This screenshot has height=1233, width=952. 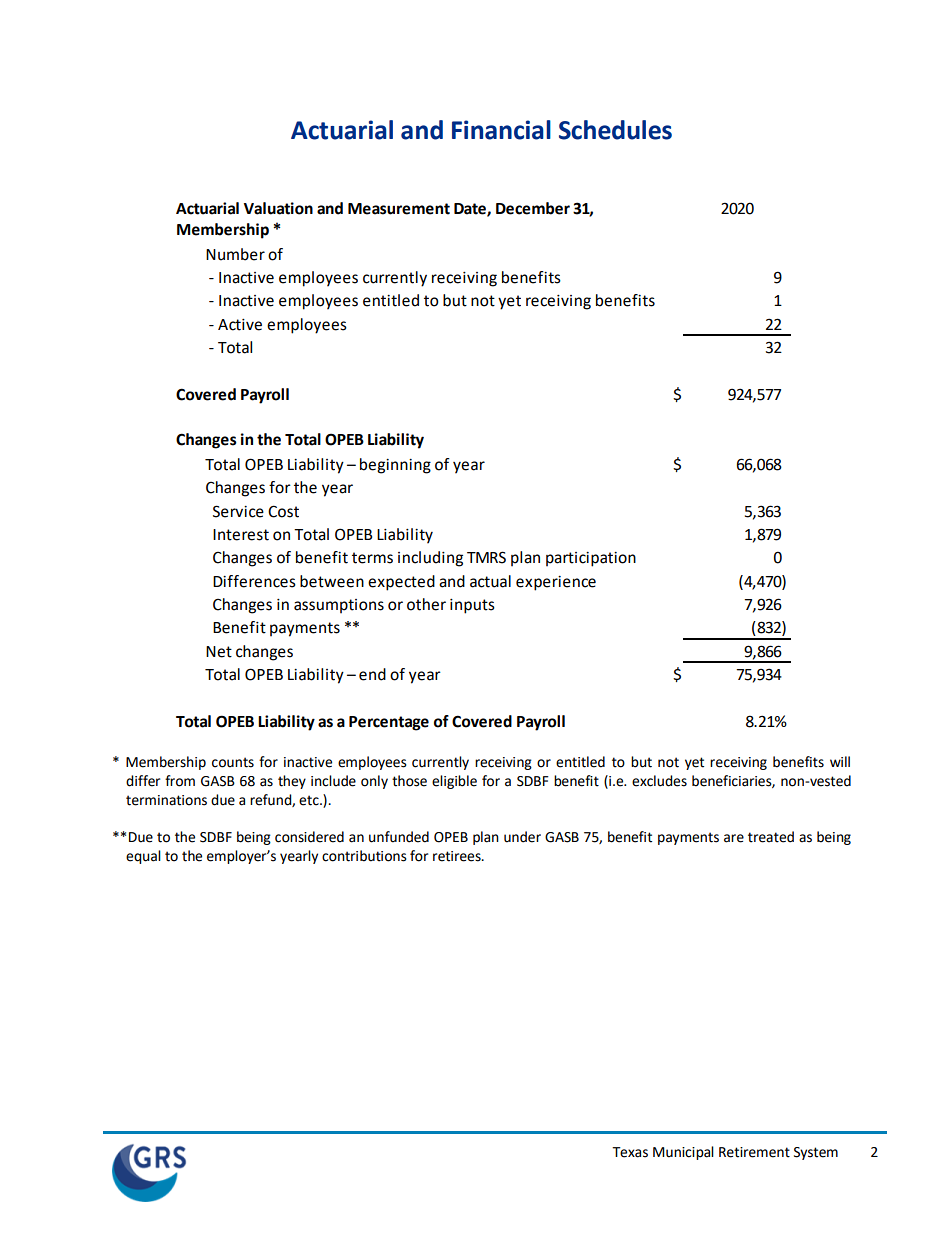 I want to click on equal, so click(x=143, y=857).
